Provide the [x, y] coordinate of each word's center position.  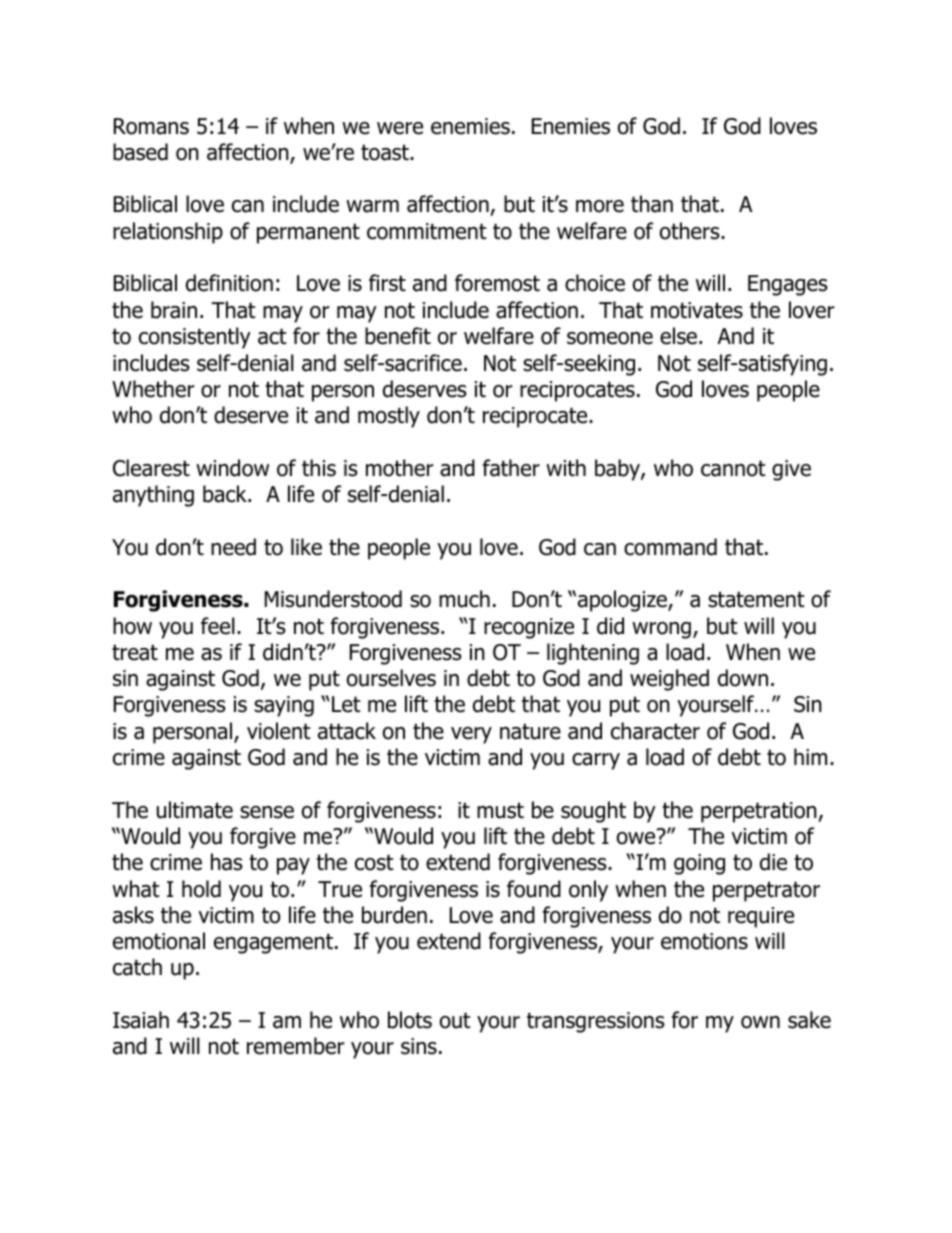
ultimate [195, 810]
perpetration [760, 812]
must [500, 810]
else [680, 336]
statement [756, 599]
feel [218, 626]
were [400, 128]
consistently [195, 338]
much [464, 599]
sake [809, 1020]
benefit [398, 336]
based [140, 152]
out [455, 1020]
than [652, 204]
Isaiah [141, 1020]
